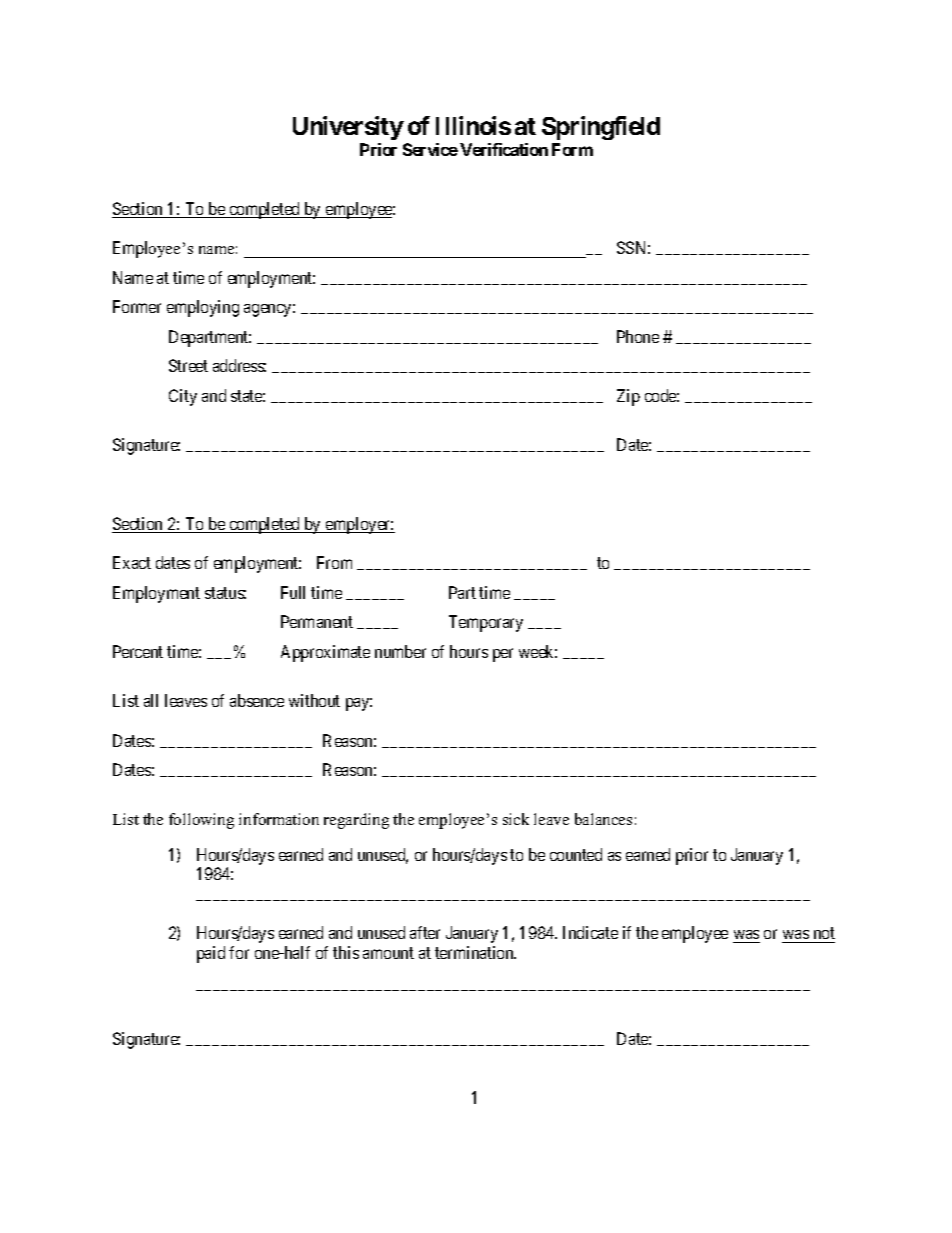 This page has height=1233, width=952. I want to click on Springfield, so click(601, 128).
